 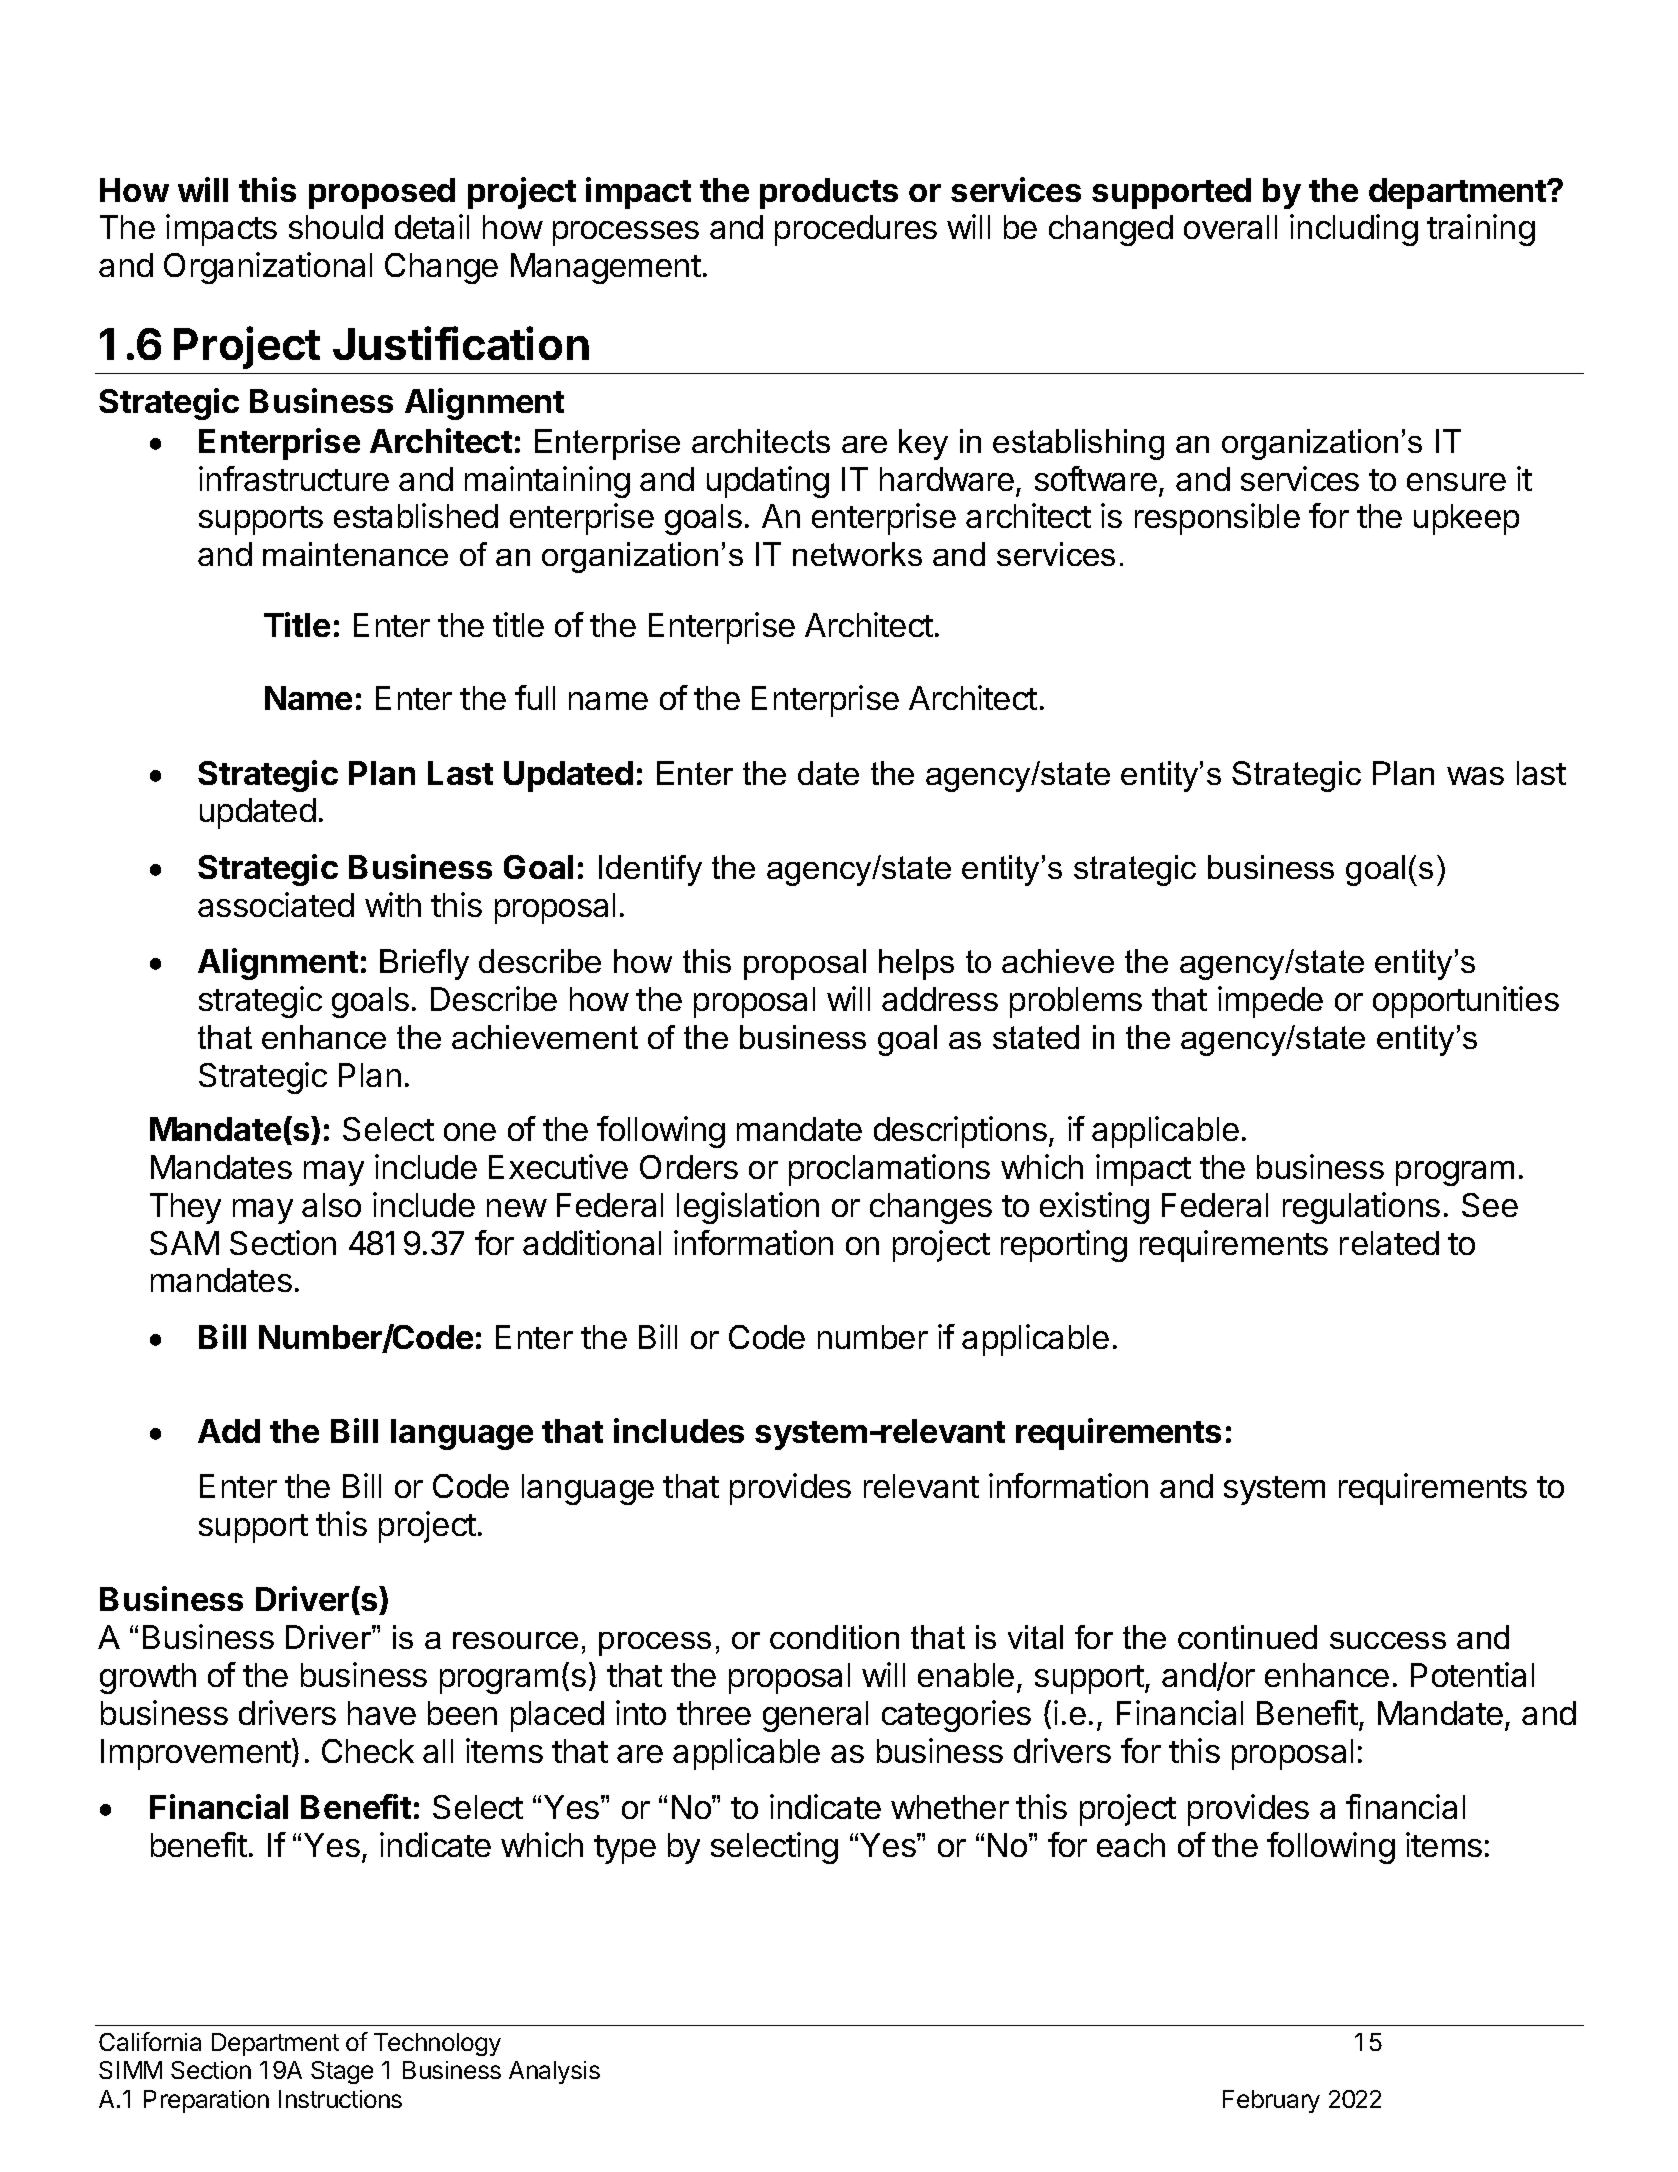 I want to click on procedures, so click(x=856, y=230).
